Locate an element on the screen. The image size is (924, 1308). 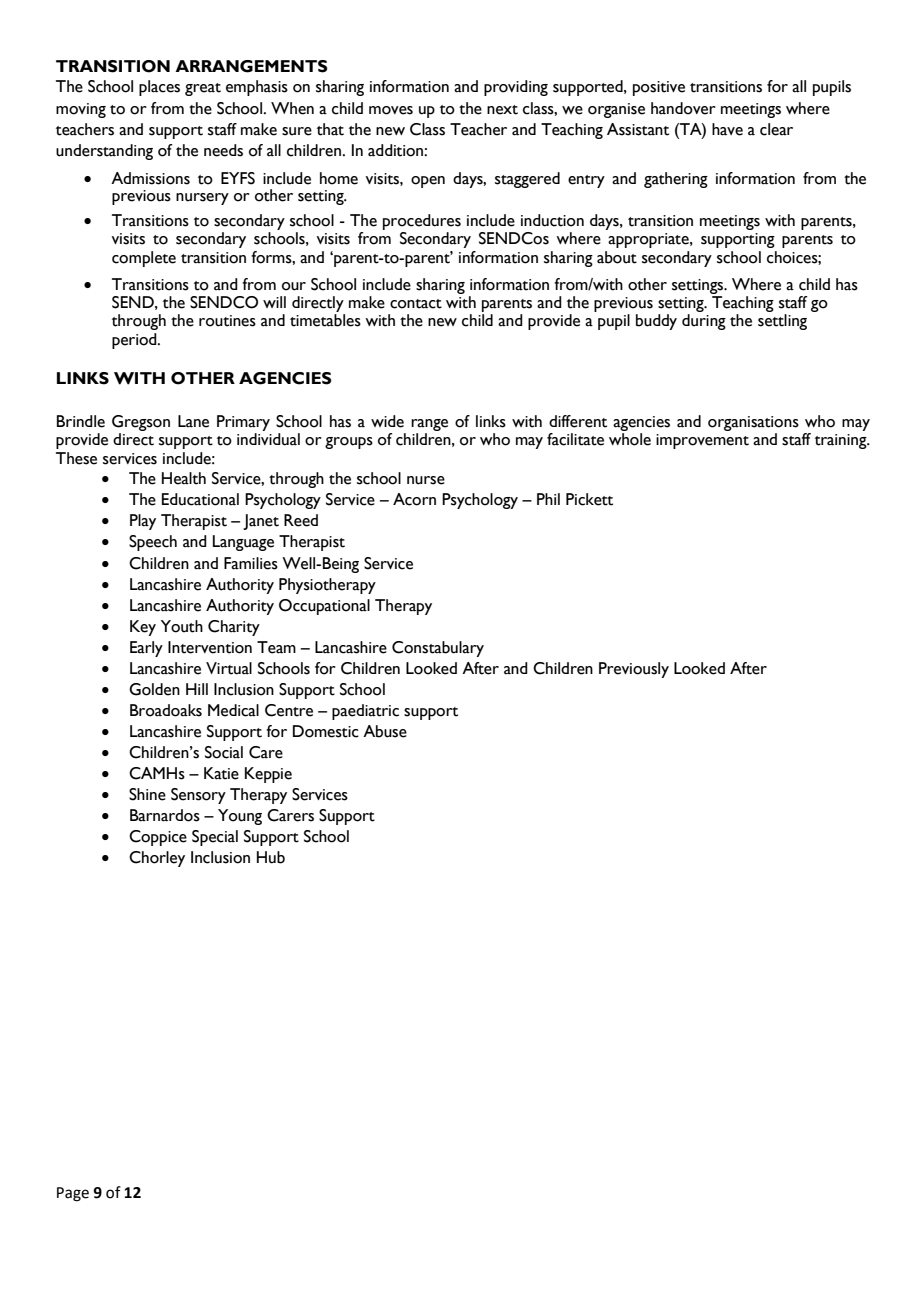
paediatric is located at coordinates (365, 712).
